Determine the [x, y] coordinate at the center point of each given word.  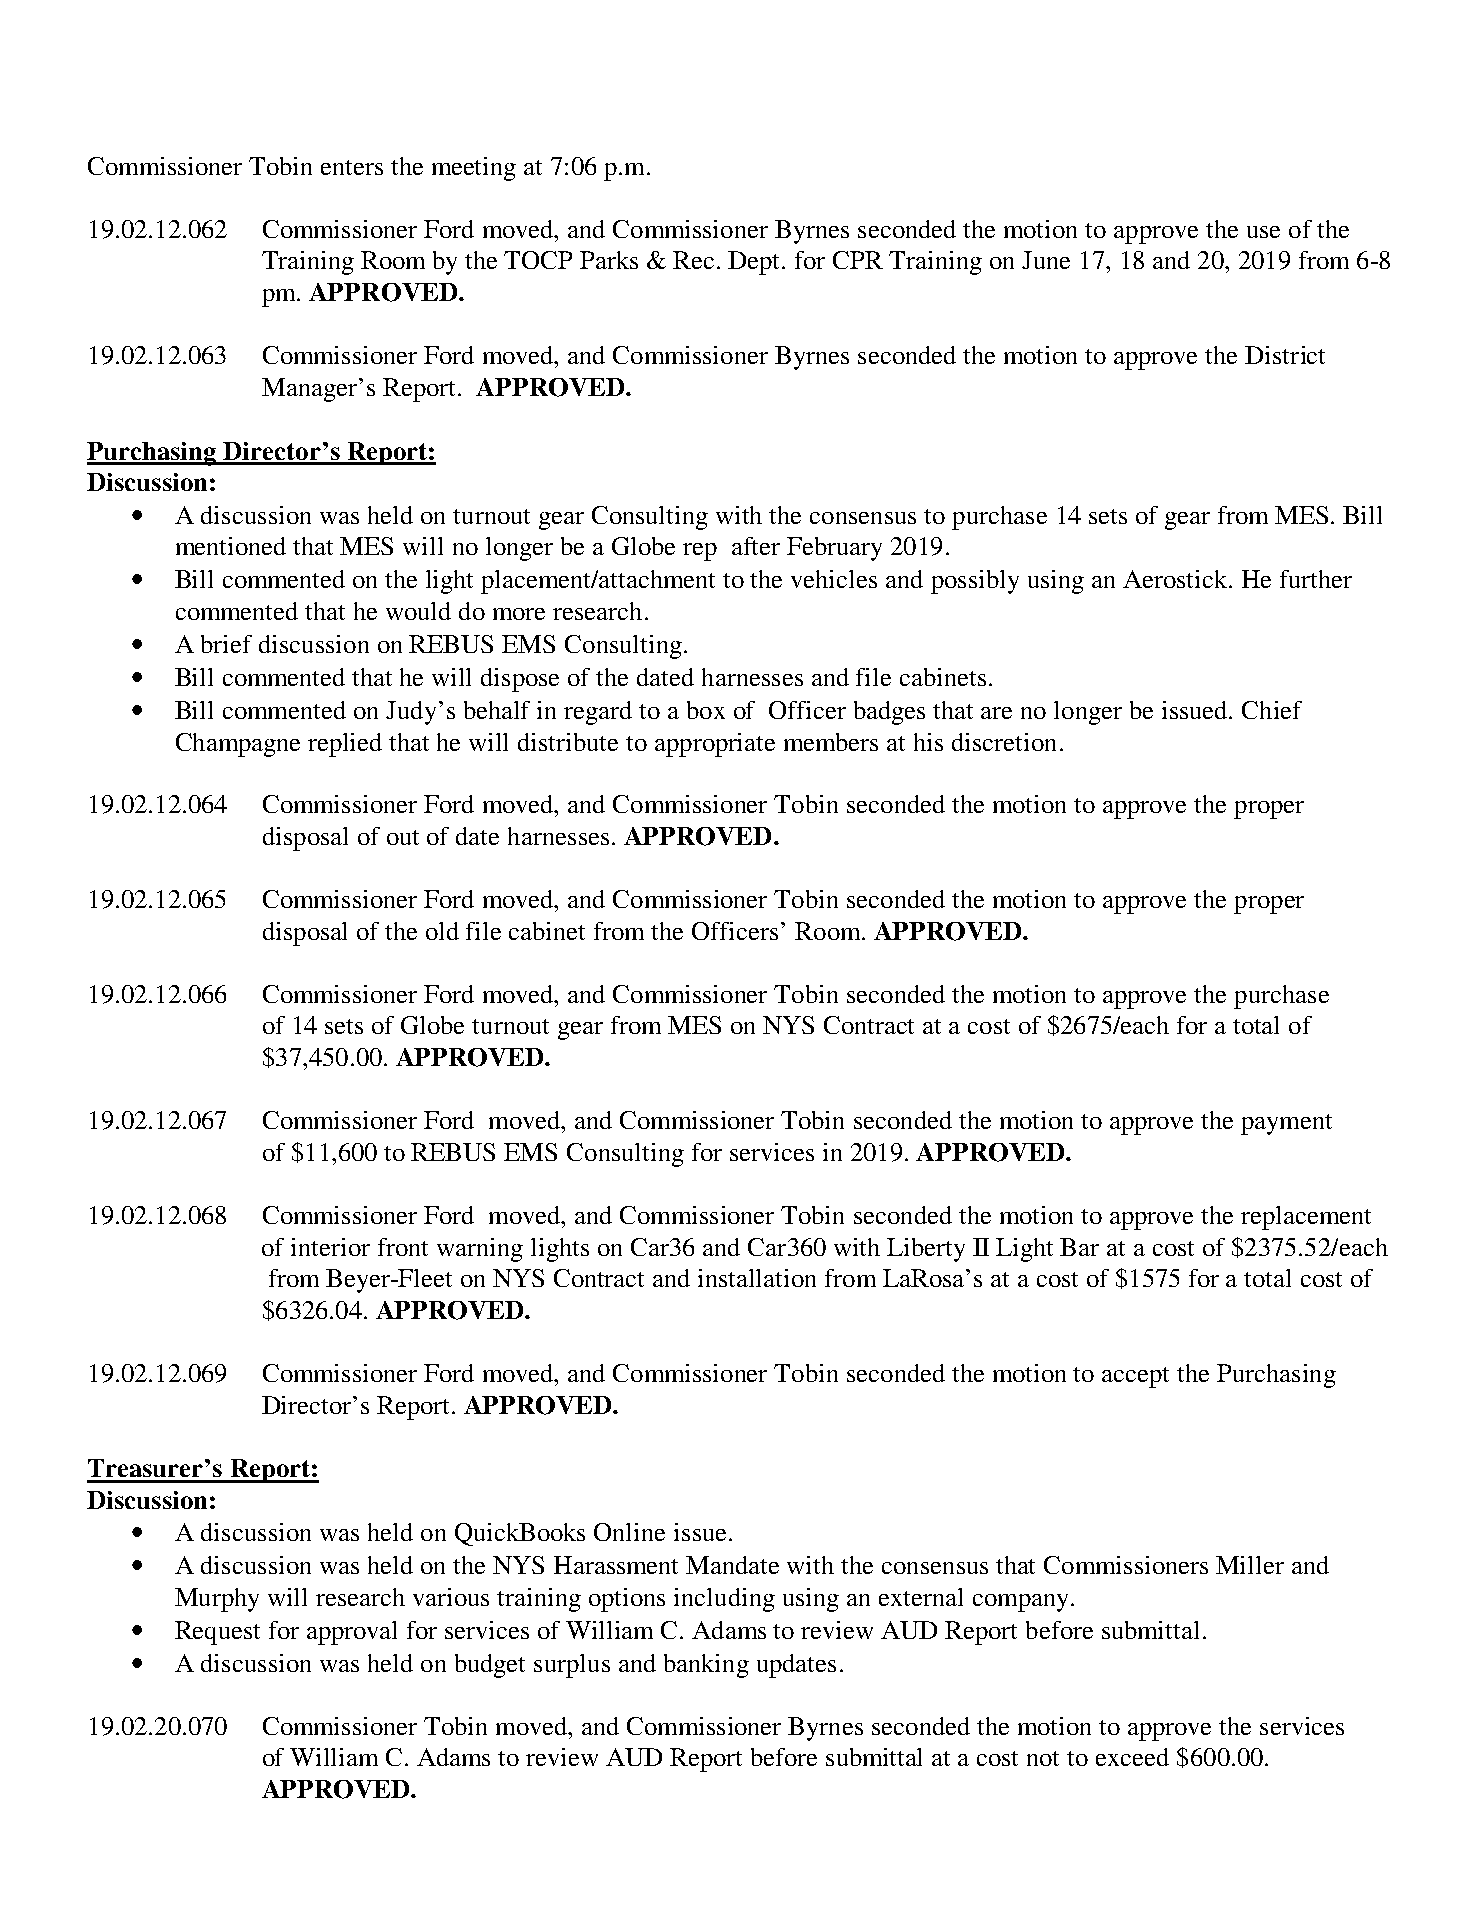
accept [1135, 1377]
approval [352, 1633]
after [756, 546]
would [418, 611]
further [1316, 579]
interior [330, 1247]
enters [352, 167]
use [1263, 232]
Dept [755, 263]
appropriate [715, 745]
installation [757, 1278]
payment [1286, 1124]
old [442, 931]
